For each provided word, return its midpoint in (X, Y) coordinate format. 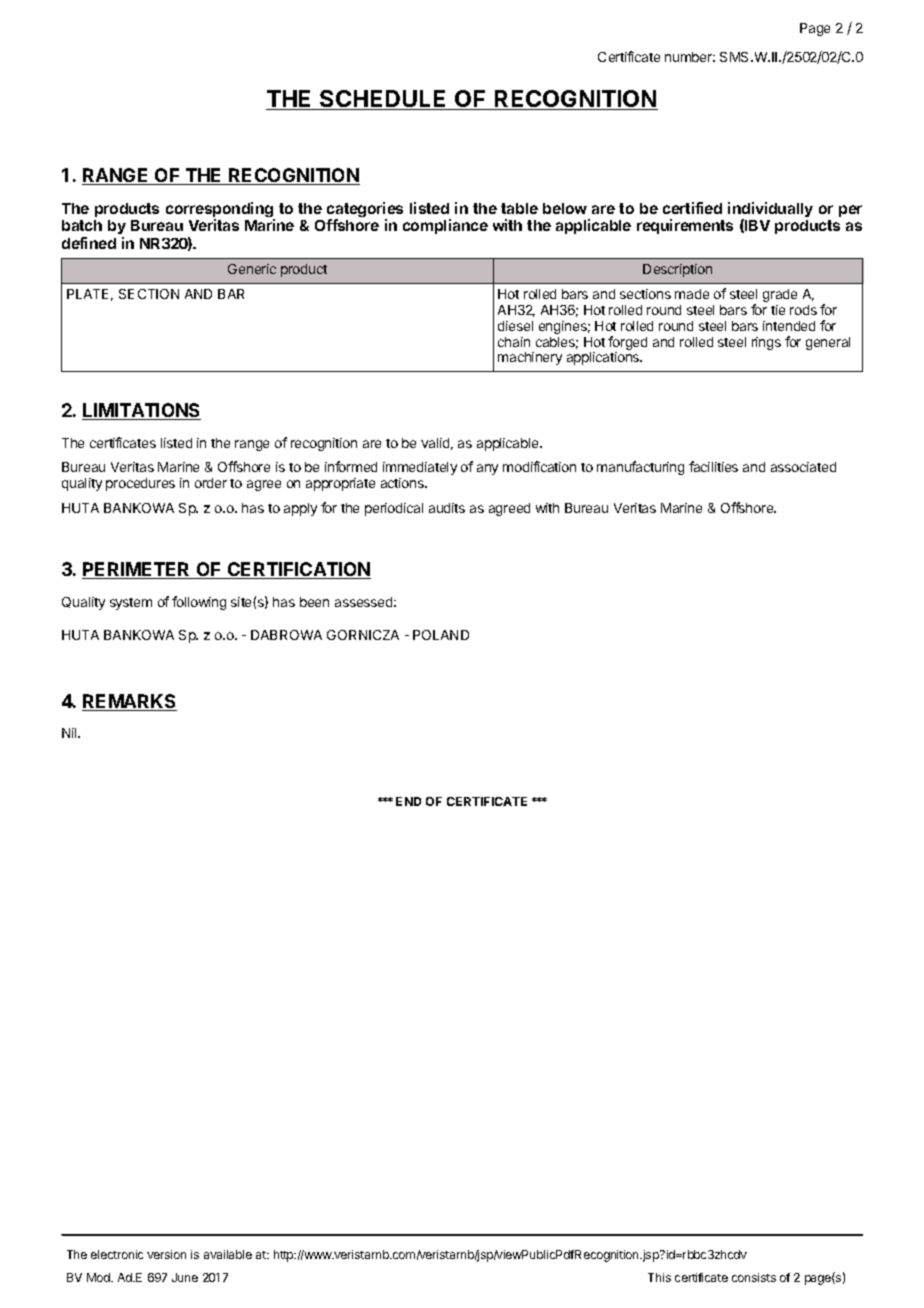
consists (754, 1277)
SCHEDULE (383, 100)
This (659, 1277)
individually (770, 211)
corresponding (220, 211)
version (166, 1254)
